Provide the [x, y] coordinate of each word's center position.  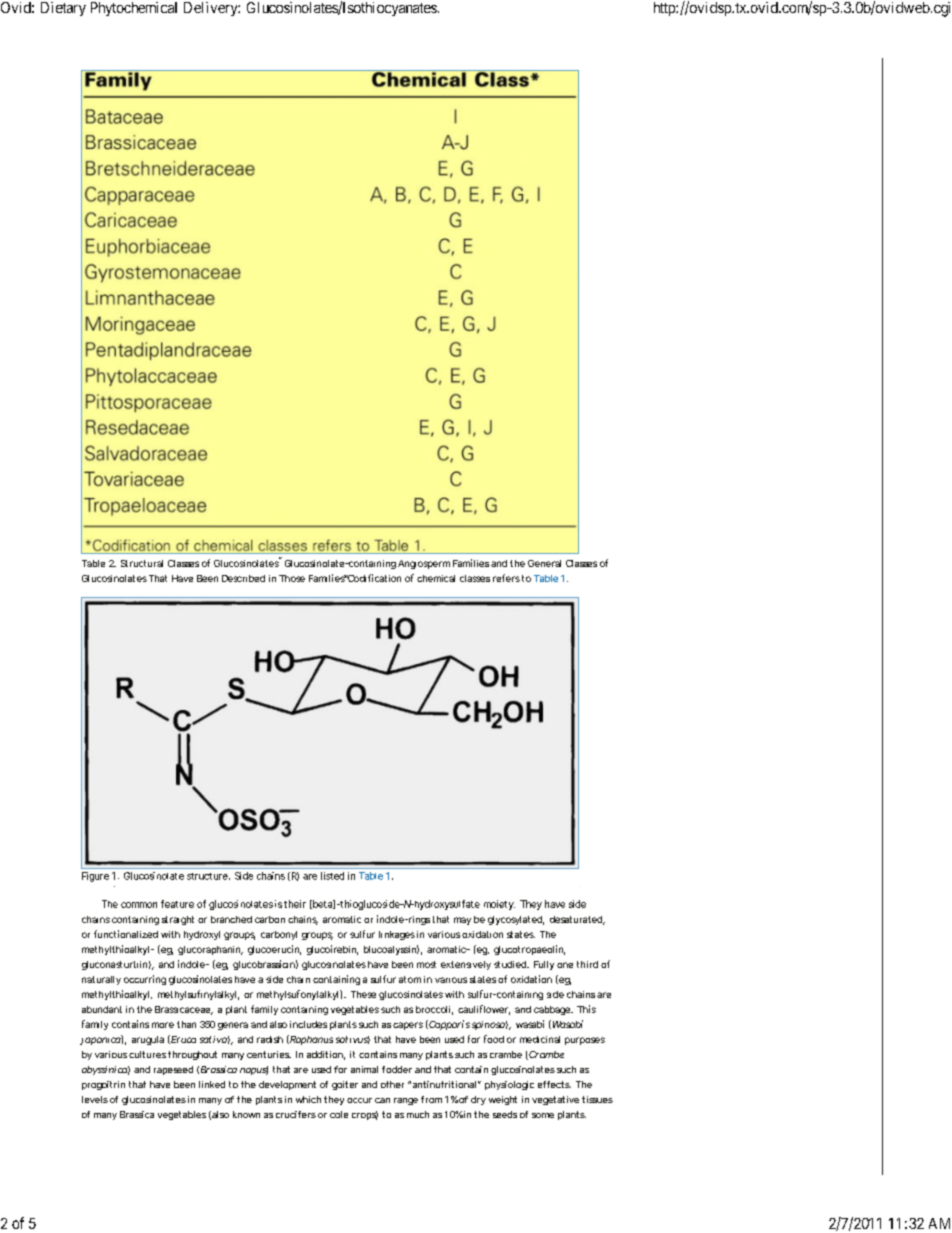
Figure [95, 877]
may [462, 921]
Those [292, 578]
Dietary [63, 9]
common [139, 905]
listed [332, 876]
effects [554, 1084]
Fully [544, 965]
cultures [147, 1054]
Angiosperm [424, 564]
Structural [142, 563]
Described [243, 578]
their [295, 904]
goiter [345, 1085]
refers [506, 578]
